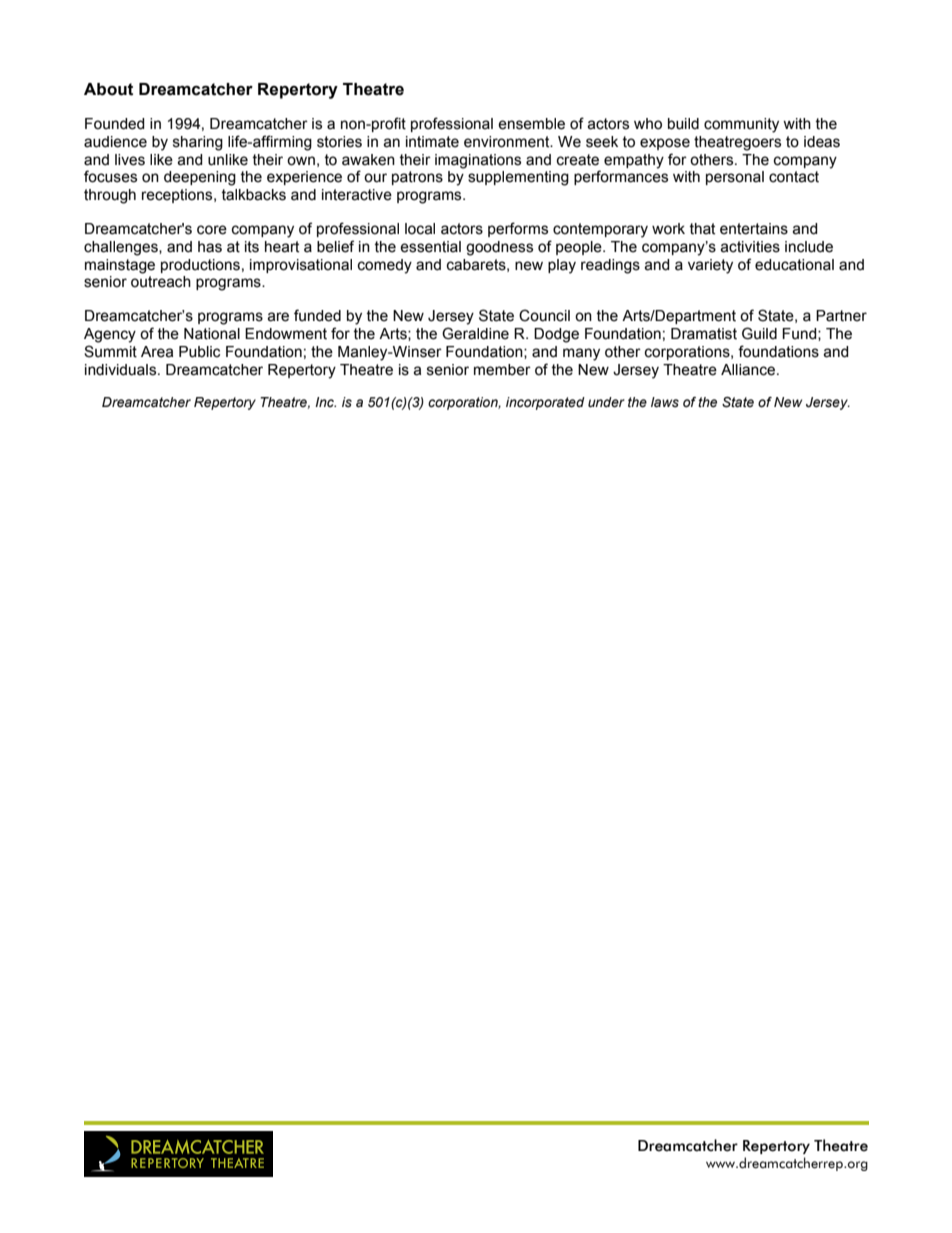 The width and height of the screenshot is (952, 1233). Describe the element at coordinates (475, 333) in the screenshot. I see `Geraldine` at that location.
